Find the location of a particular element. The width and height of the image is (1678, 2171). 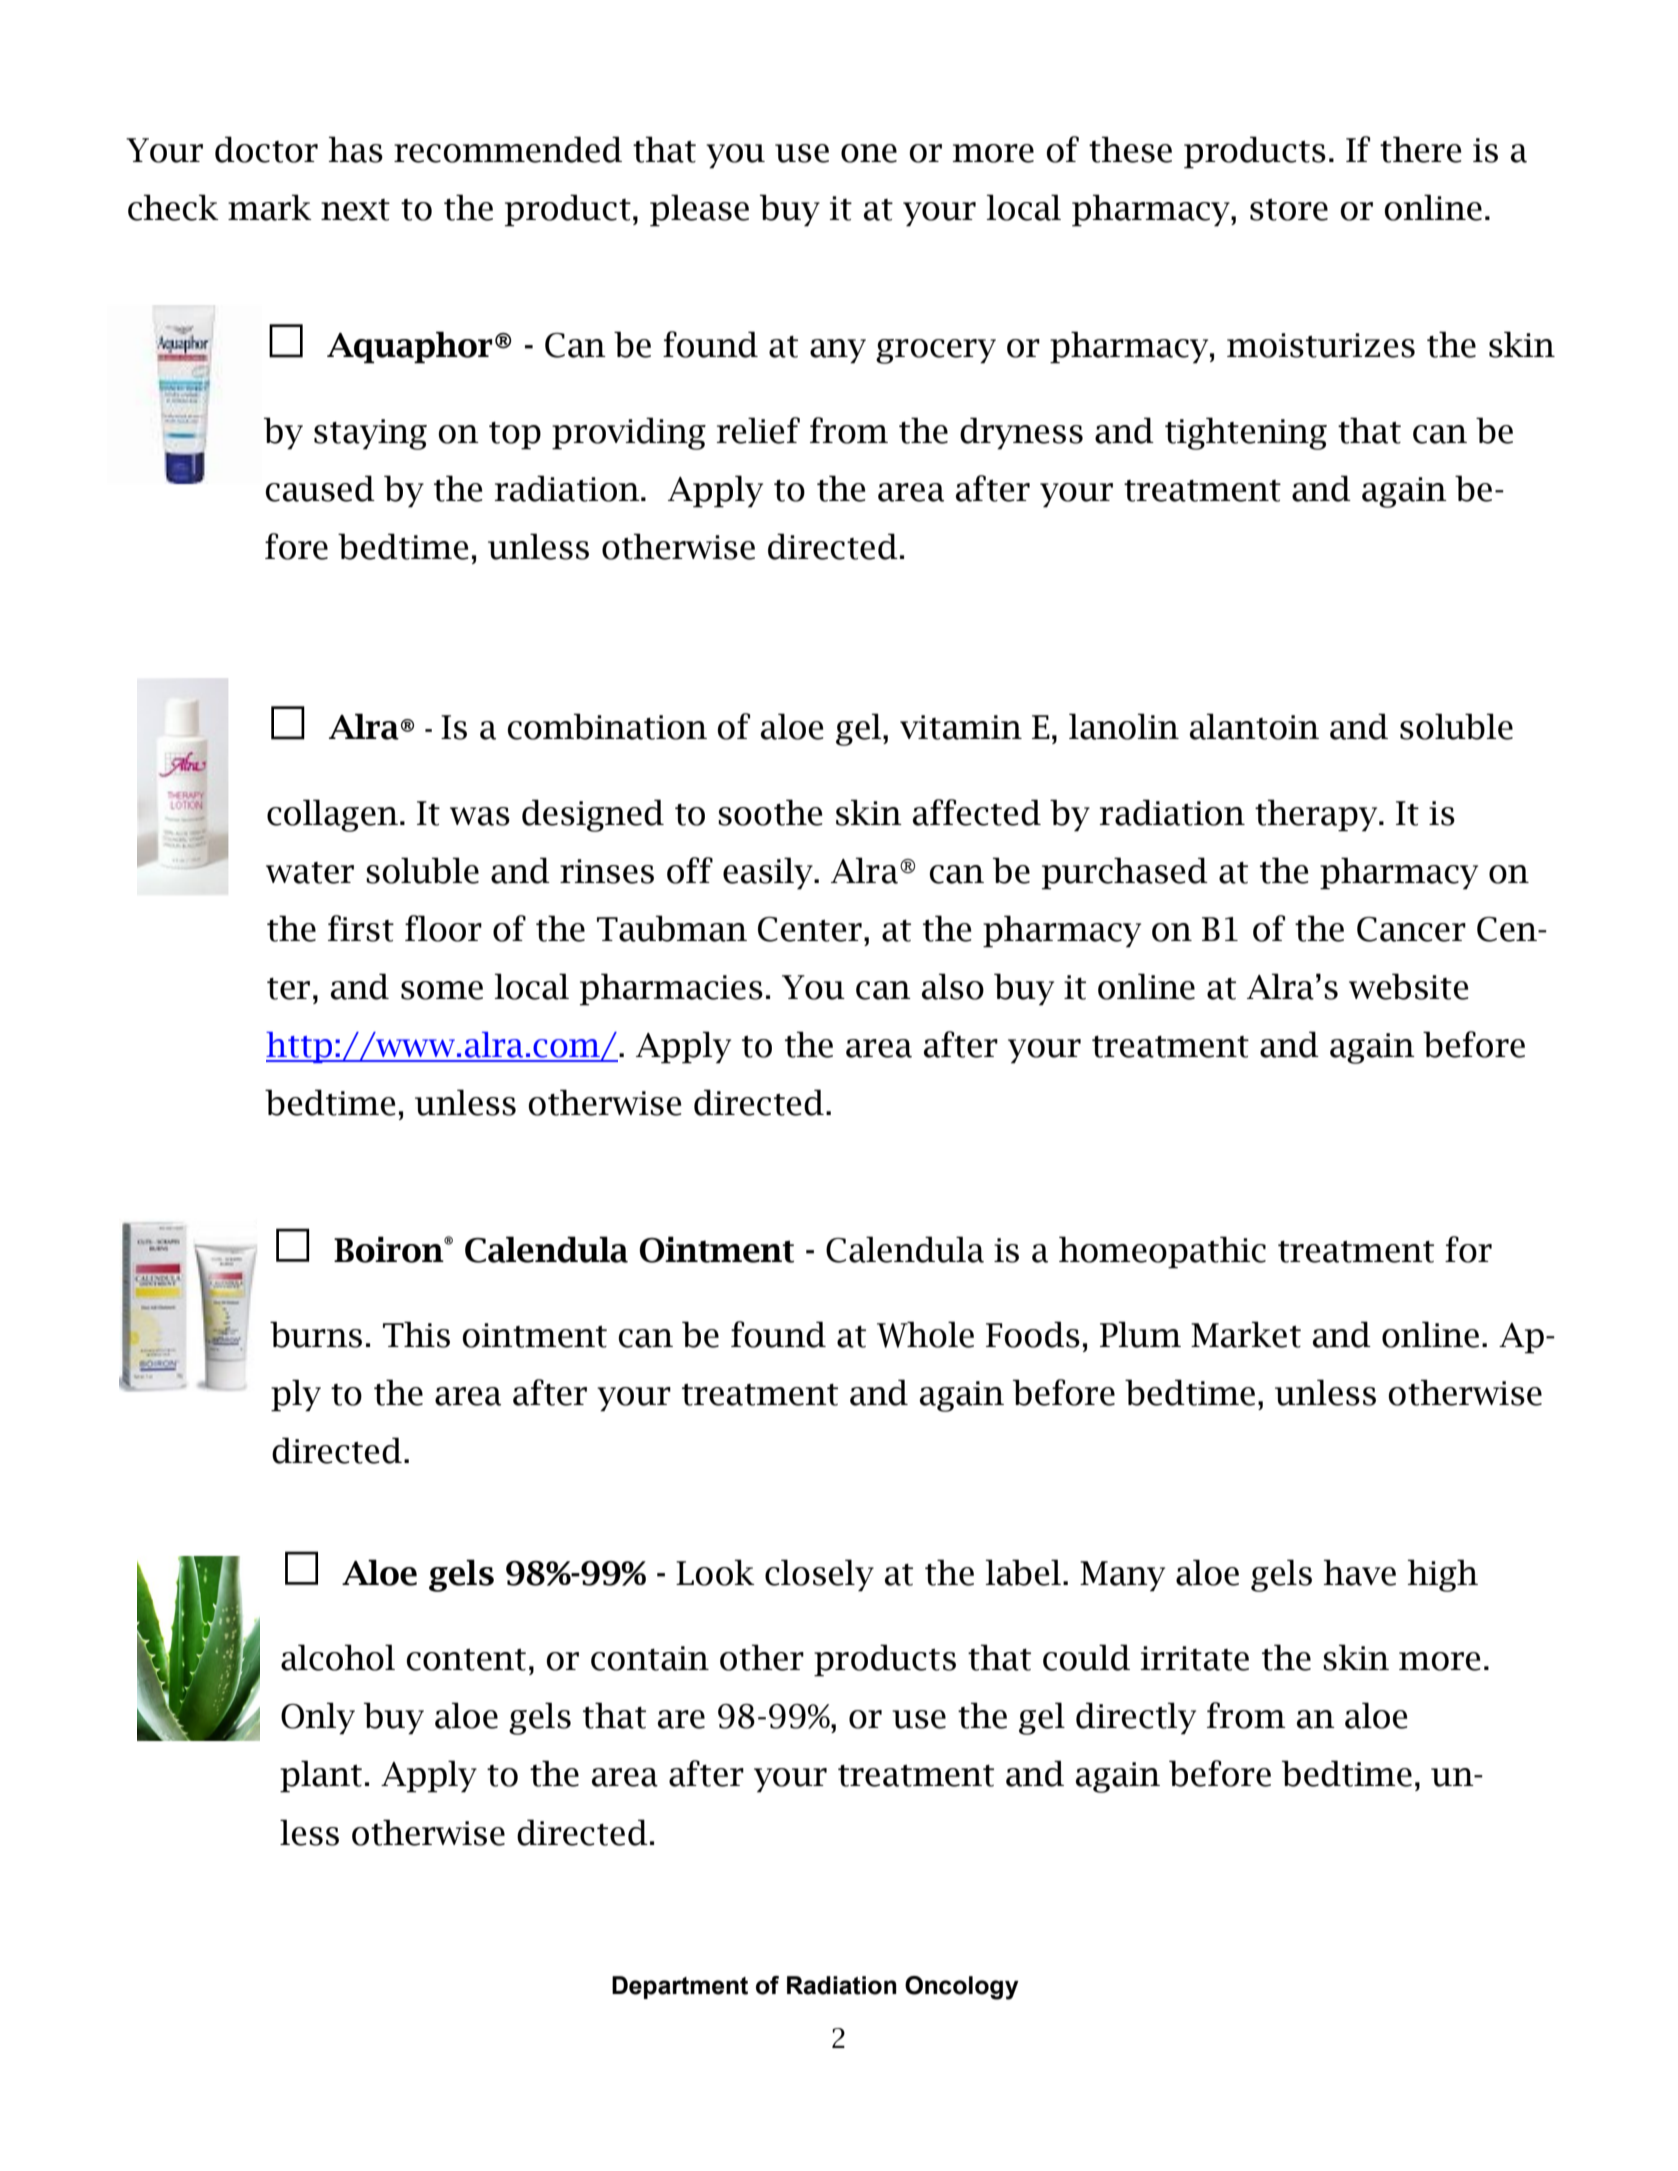

some is located at coordinates (442, 990).
